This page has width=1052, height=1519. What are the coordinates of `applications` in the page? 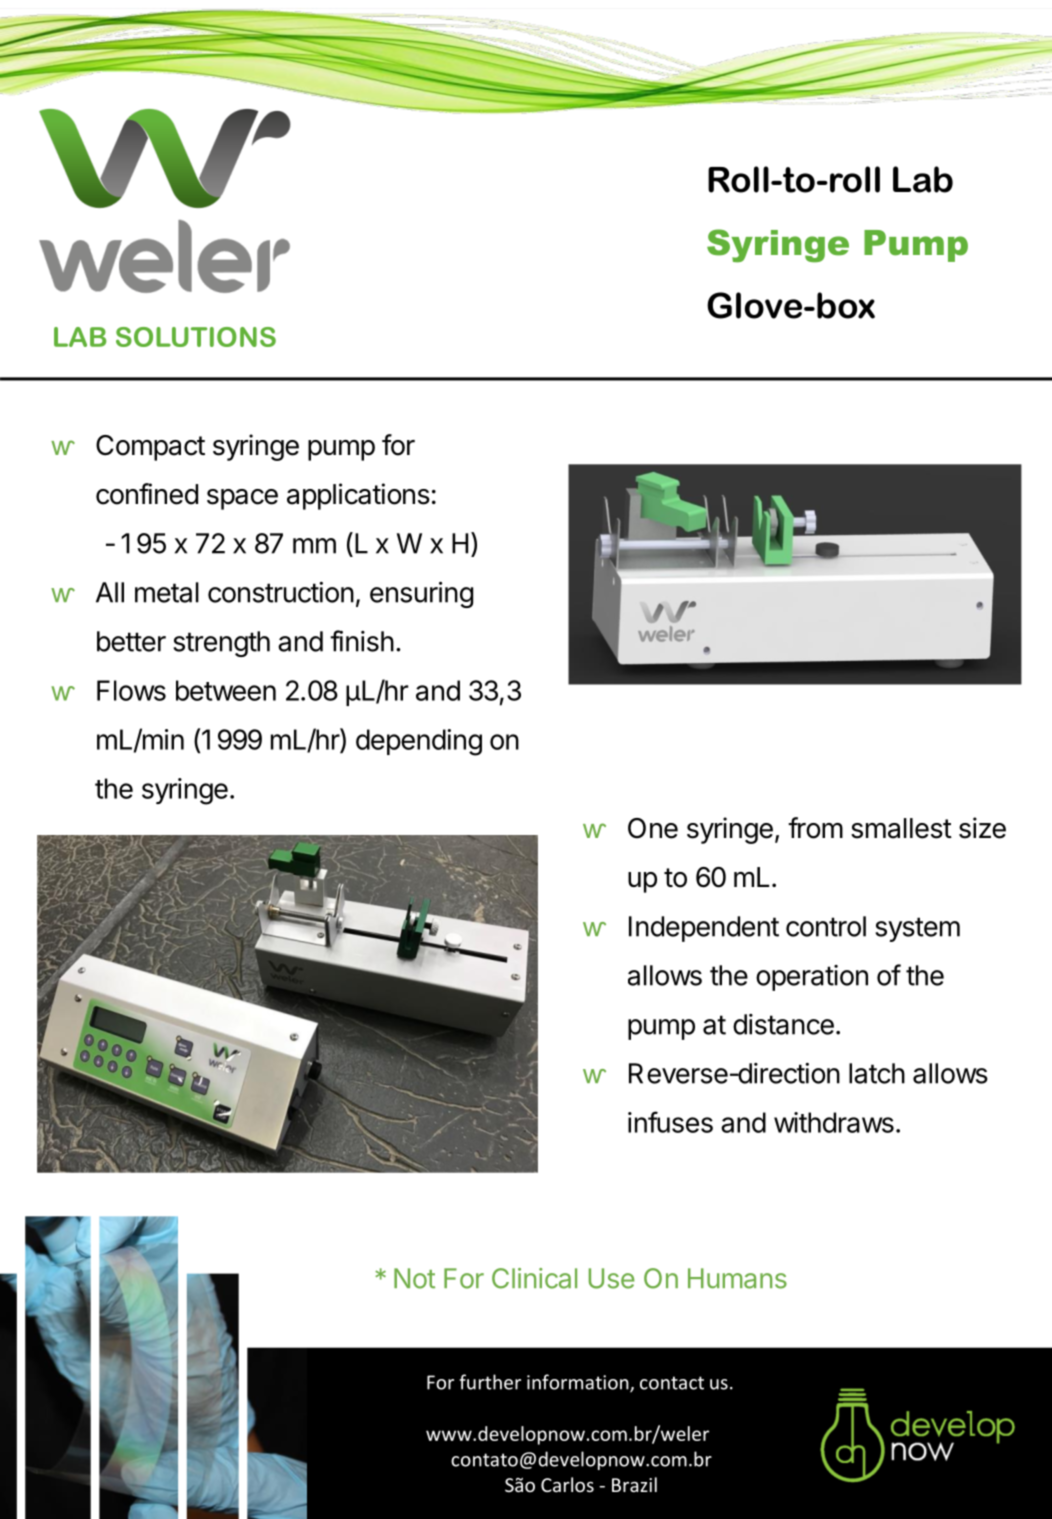 It's located at (358, 496).
